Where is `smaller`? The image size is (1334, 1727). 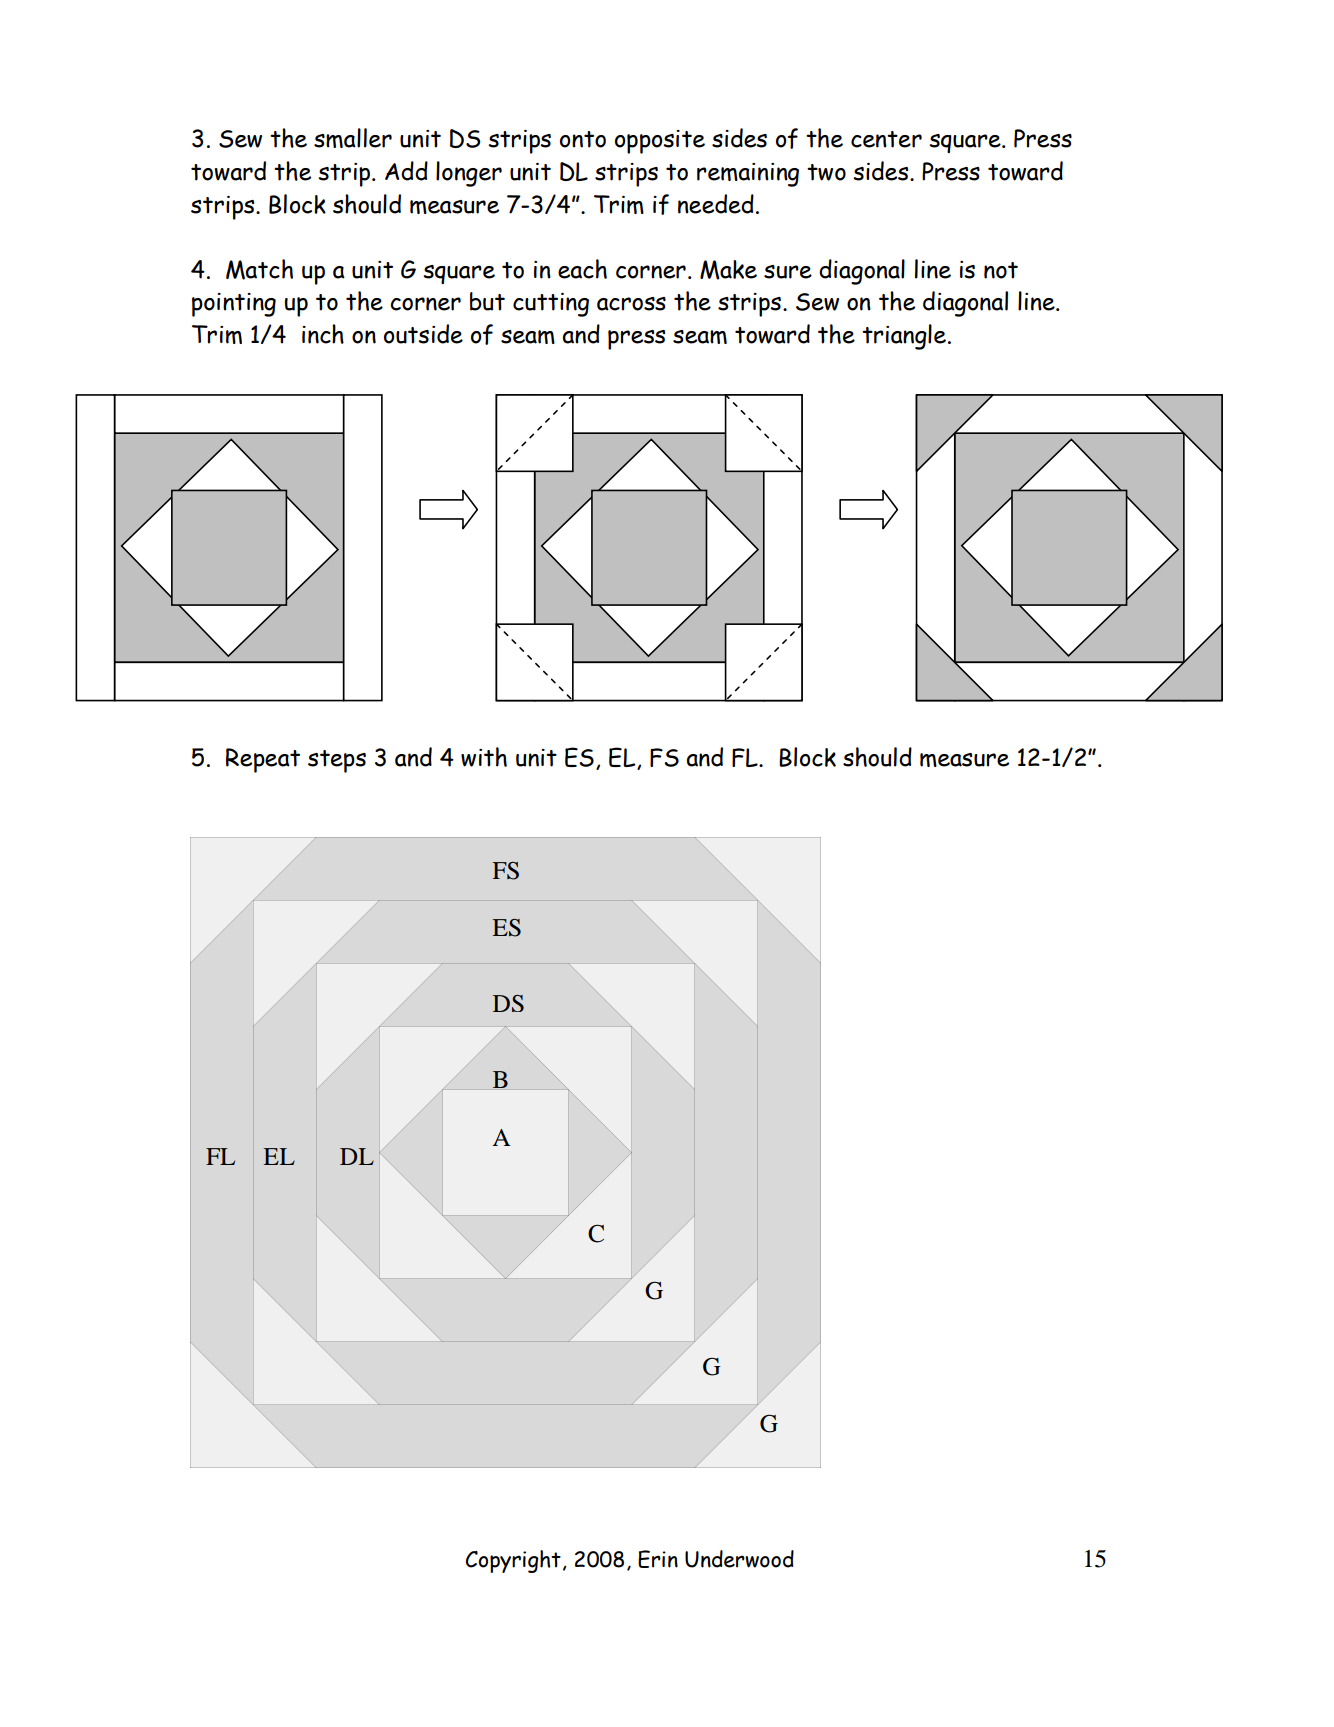 smaller is located at coordinates (353, 138).
